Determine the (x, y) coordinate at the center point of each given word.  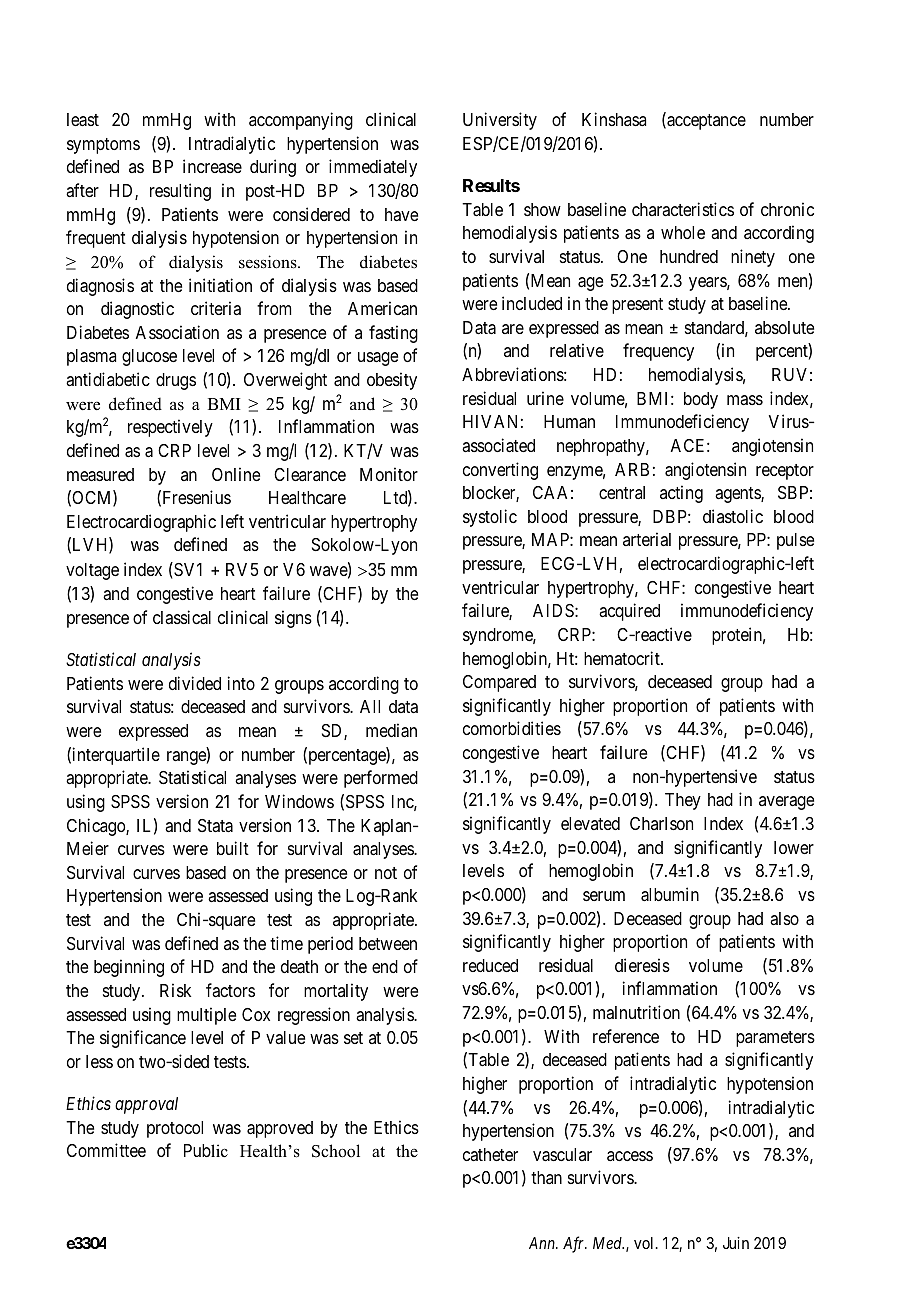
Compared (499, 683)
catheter (490, 1154)
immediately (373, 168)
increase (212, 166)
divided (195, 683)
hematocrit (623, 658)
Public (206, 1151)
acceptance (705, 122)
